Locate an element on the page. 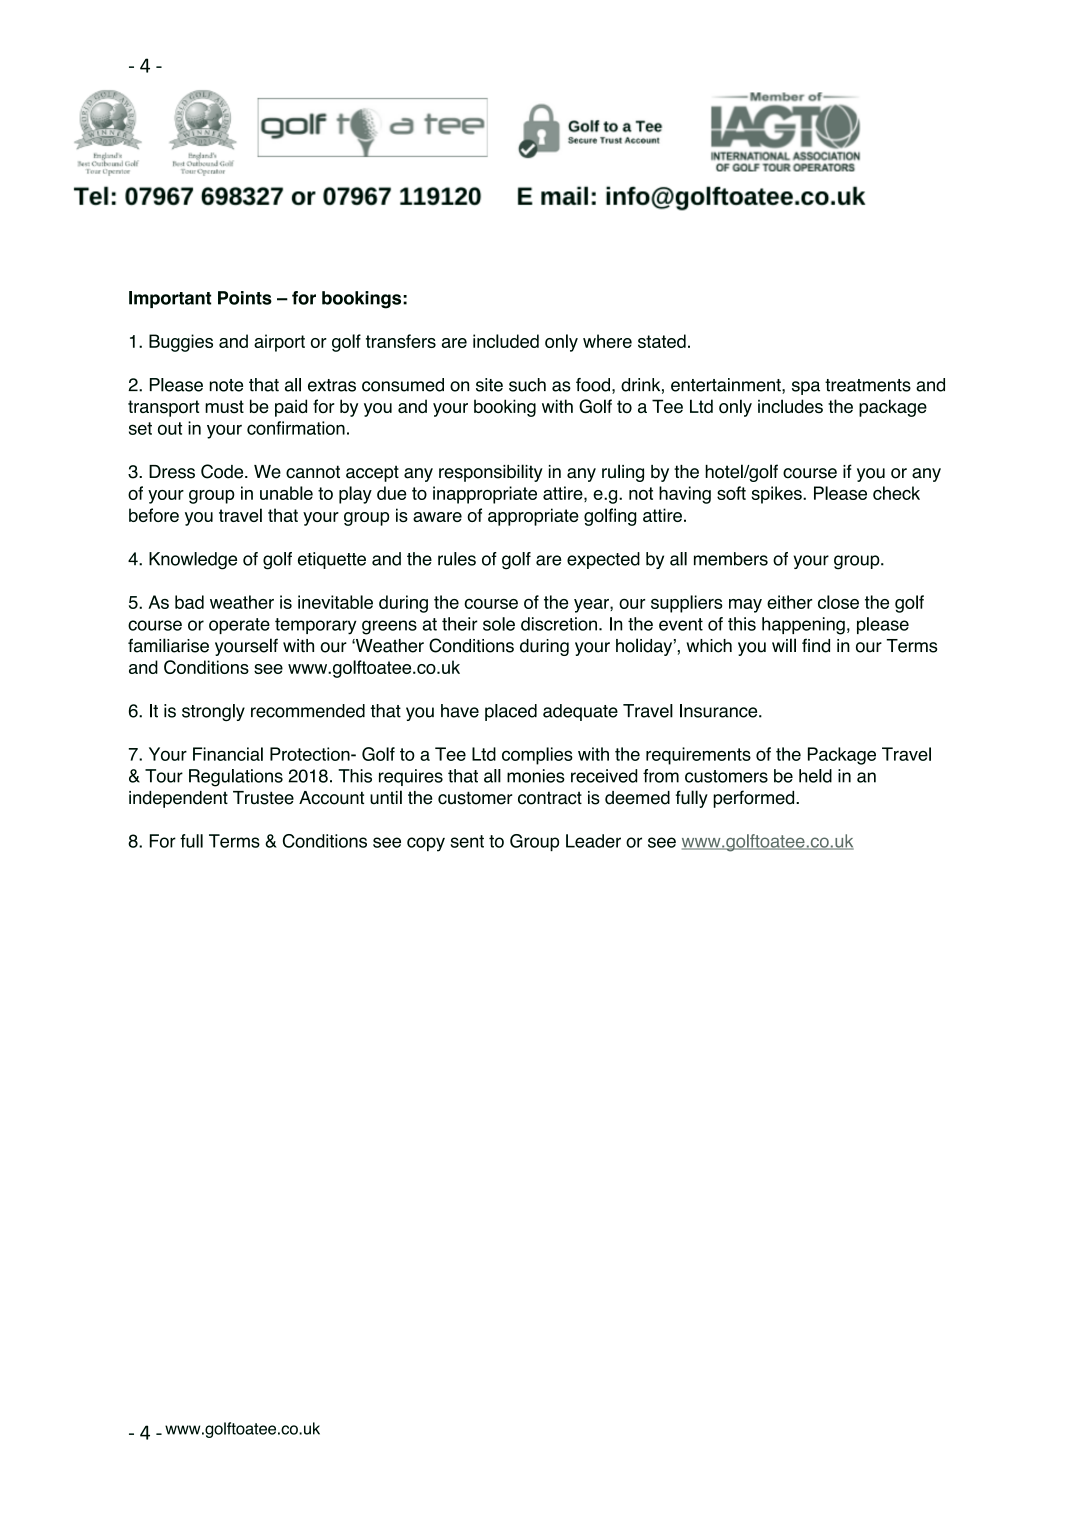  find is located at coordinates (816, 646).
